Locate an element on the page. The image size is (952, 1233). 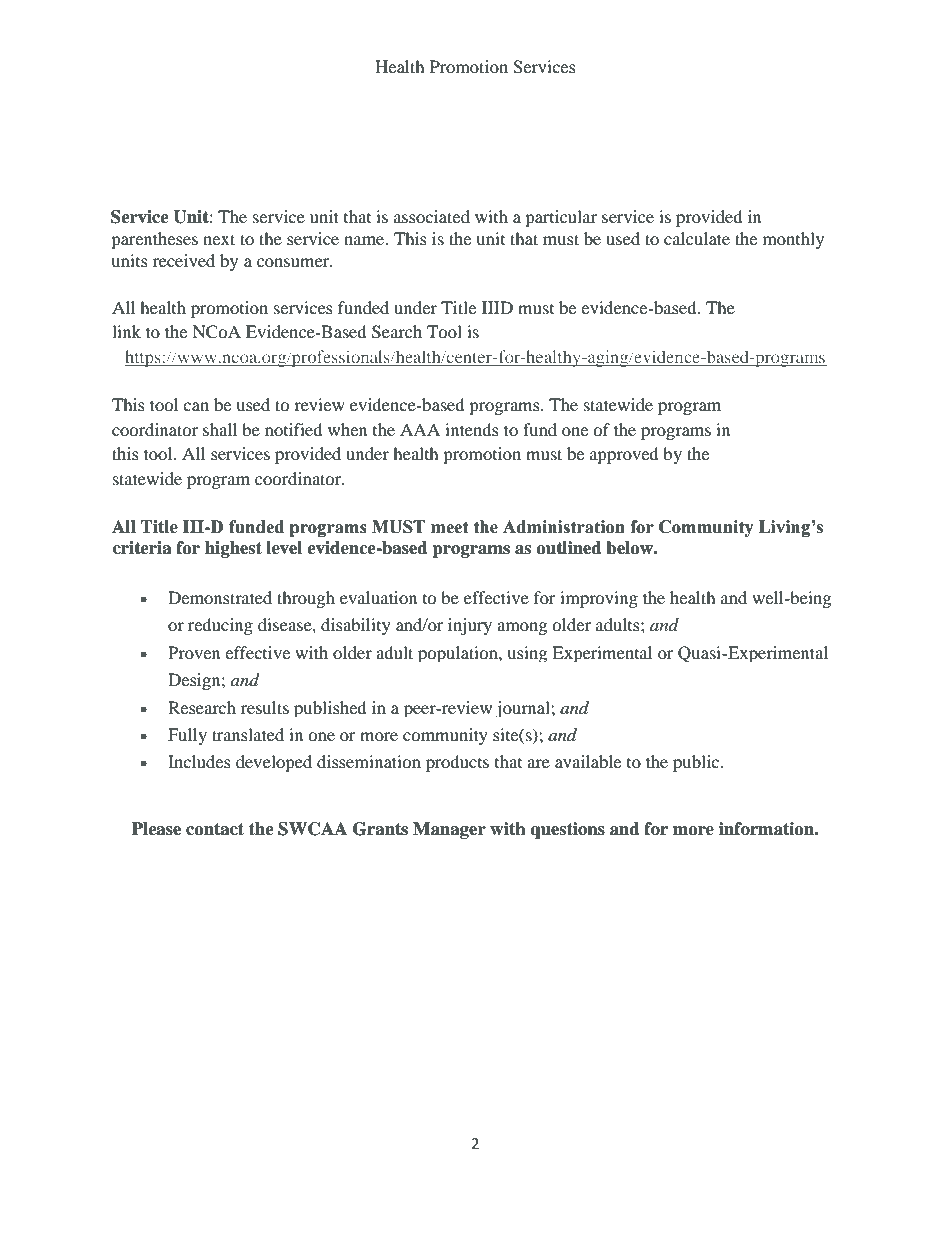
reducing is located at coordinates (220, 626).
